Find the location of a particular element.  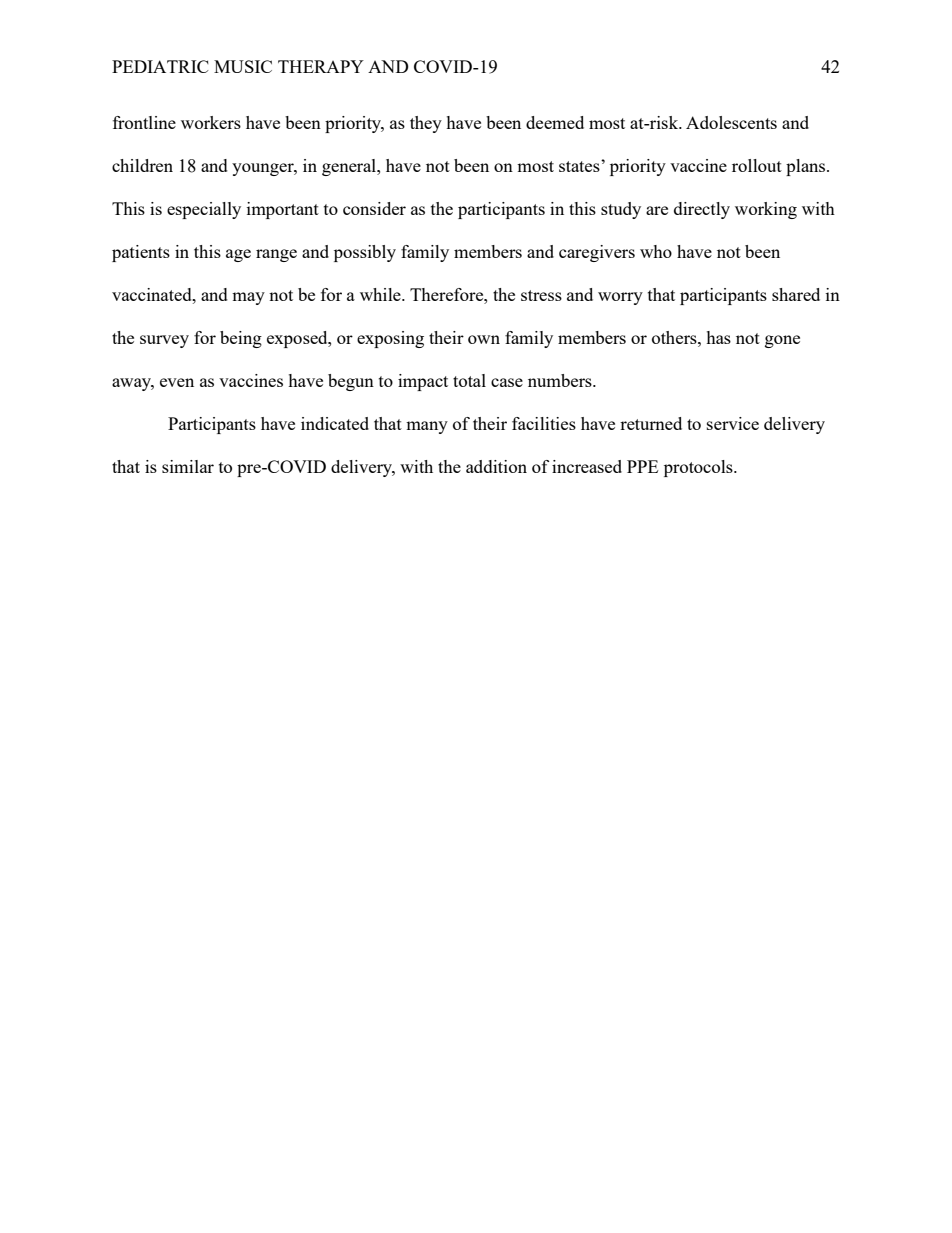

MUSIC is located at coordinates (243, 66).
